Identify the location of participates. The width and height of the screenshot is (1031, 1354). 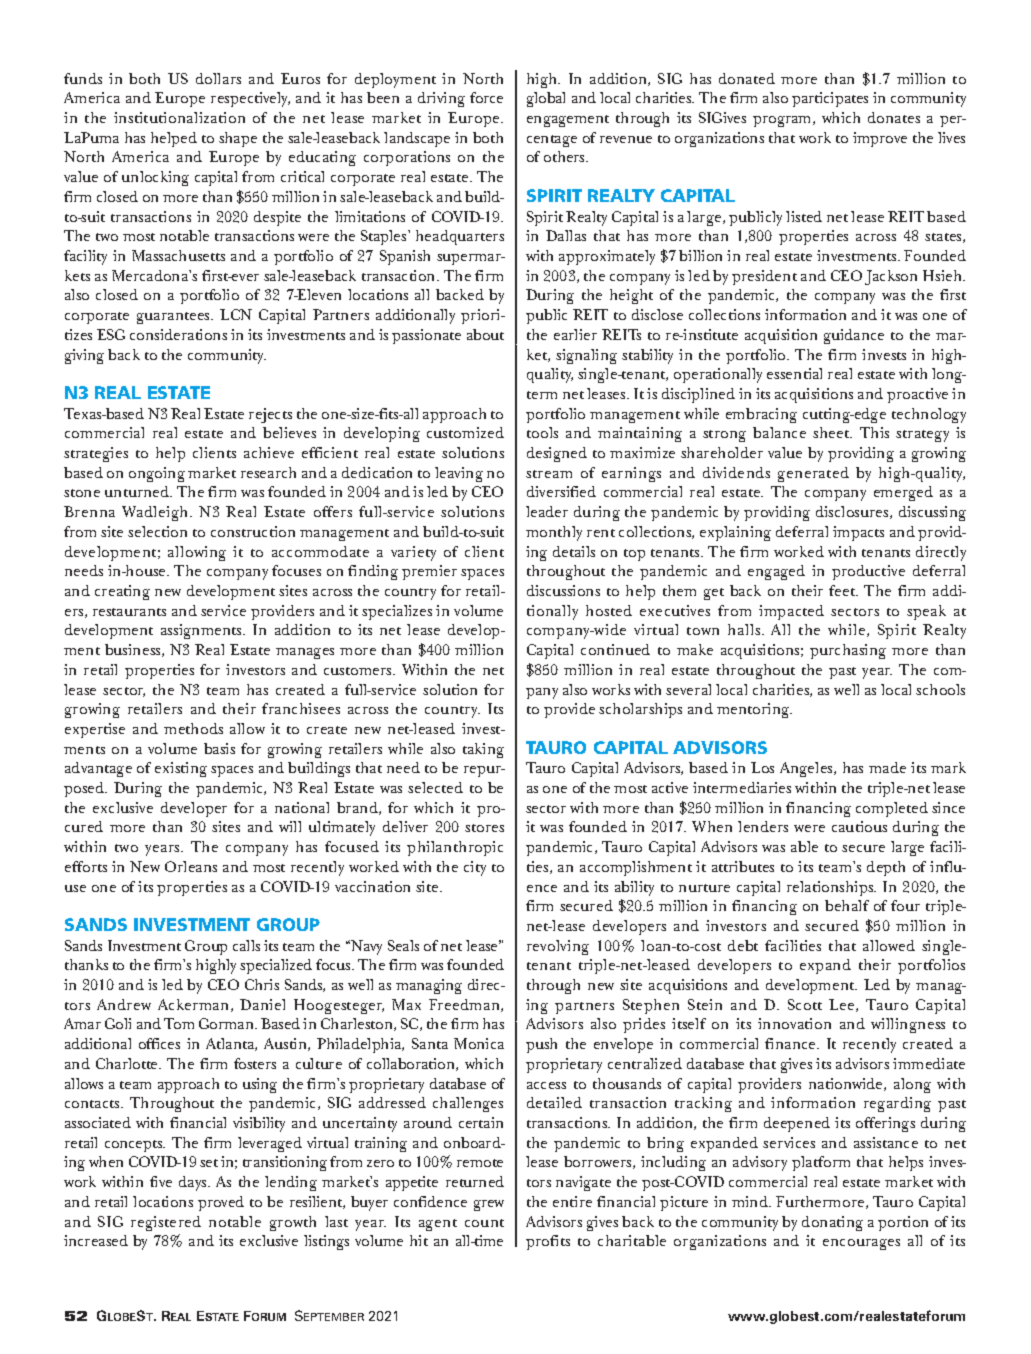
(830, 99).
